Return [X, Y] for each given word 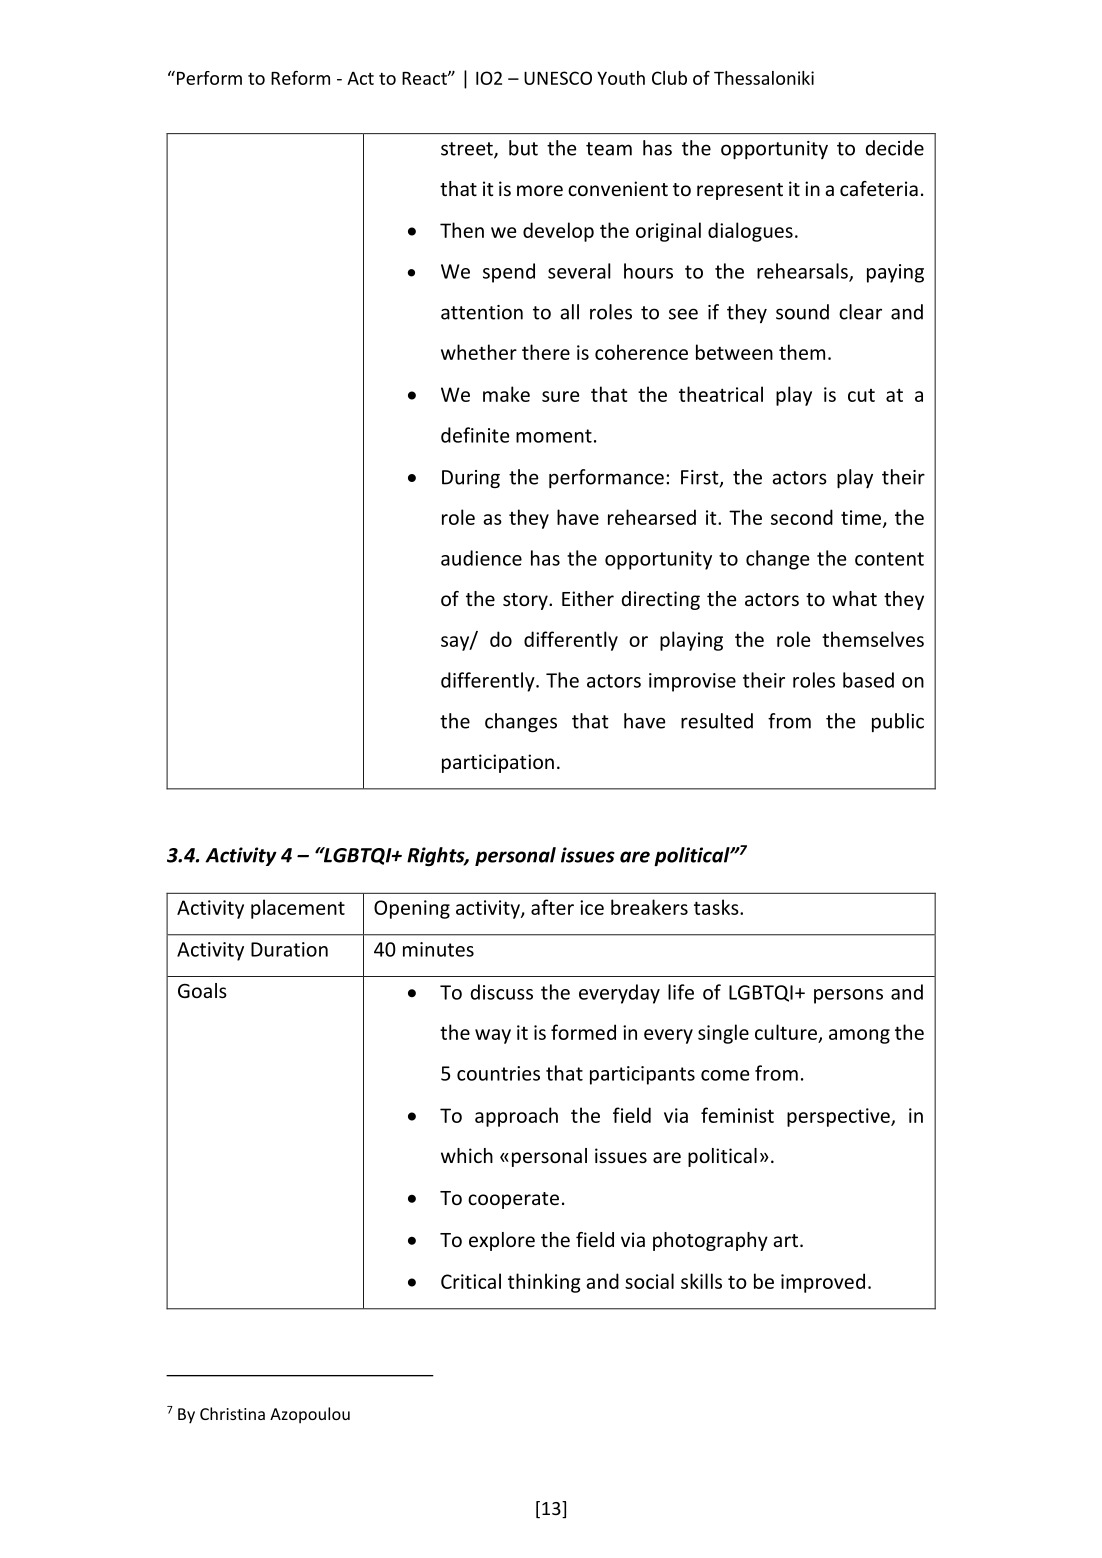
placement [298, 909]
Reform [300, 78]
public [898, 722]
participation [498, 763]
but [523, 148]
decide [895, 148]
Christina [232, 1413]
